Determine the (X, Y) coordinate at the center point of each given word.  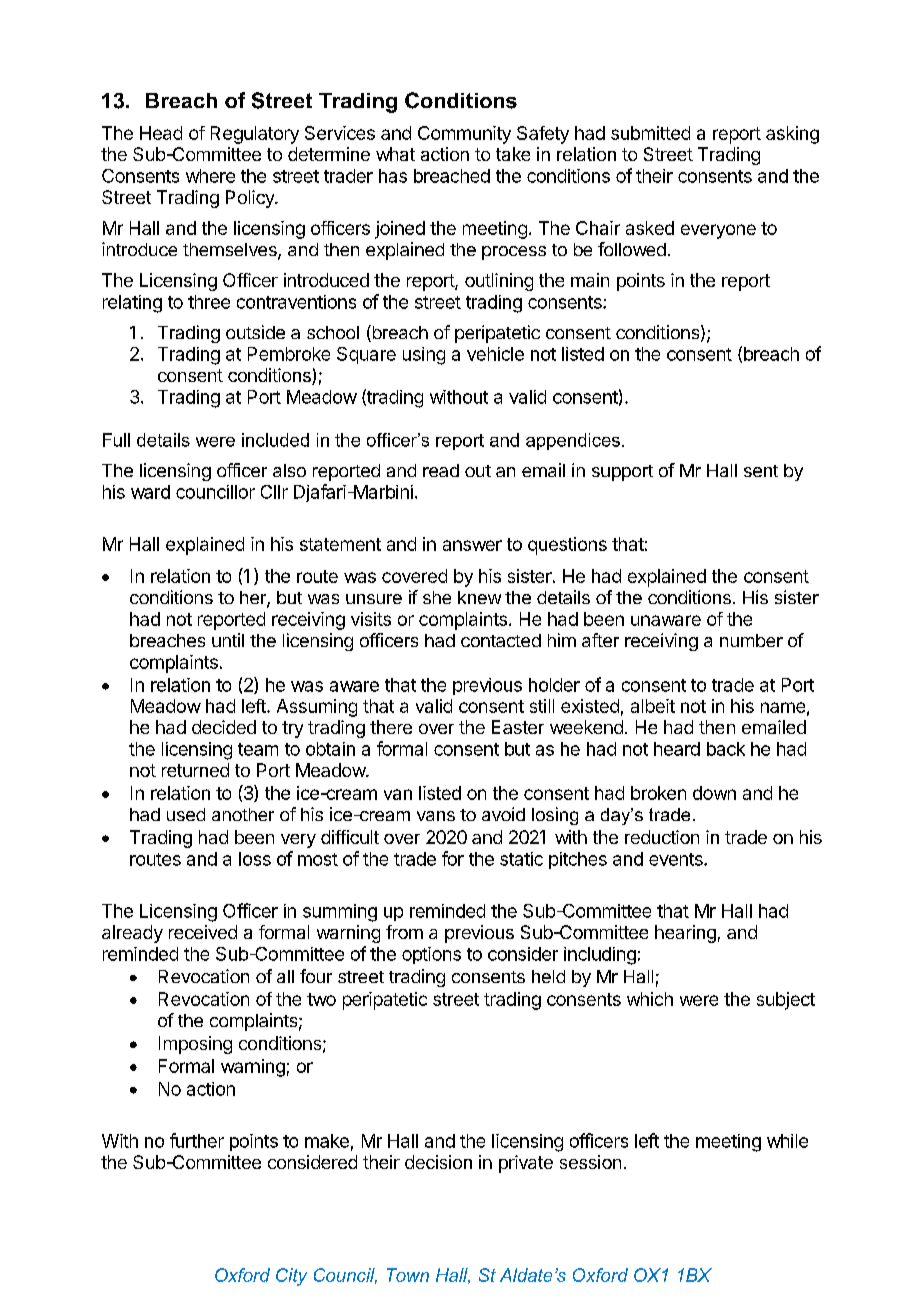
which (650, 999)
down (714, 793)
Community (464, 135)
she (437, 597)
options (431, 955)
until (228, 640)
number (751, 640)
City (291, 1277)
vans (436, 816)
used (186, 814)
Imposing (195, 1045)
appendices (573, 441)
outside (255, 332)
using (424, 356)
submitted (650, 133)
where (210, 176)
